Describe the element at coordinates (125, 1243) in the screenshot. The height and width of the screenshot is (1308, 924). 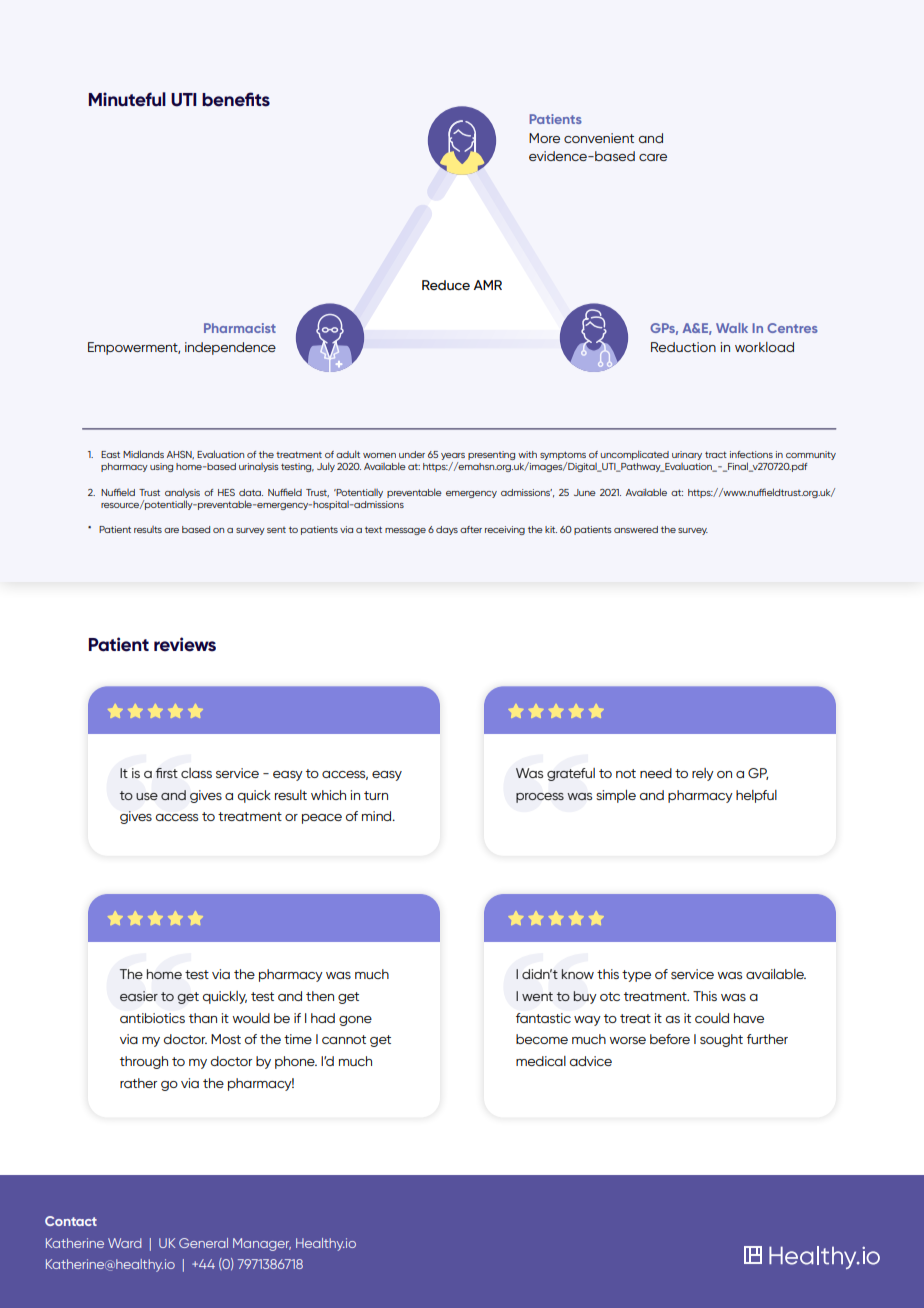
I see `Ward` at that location.
